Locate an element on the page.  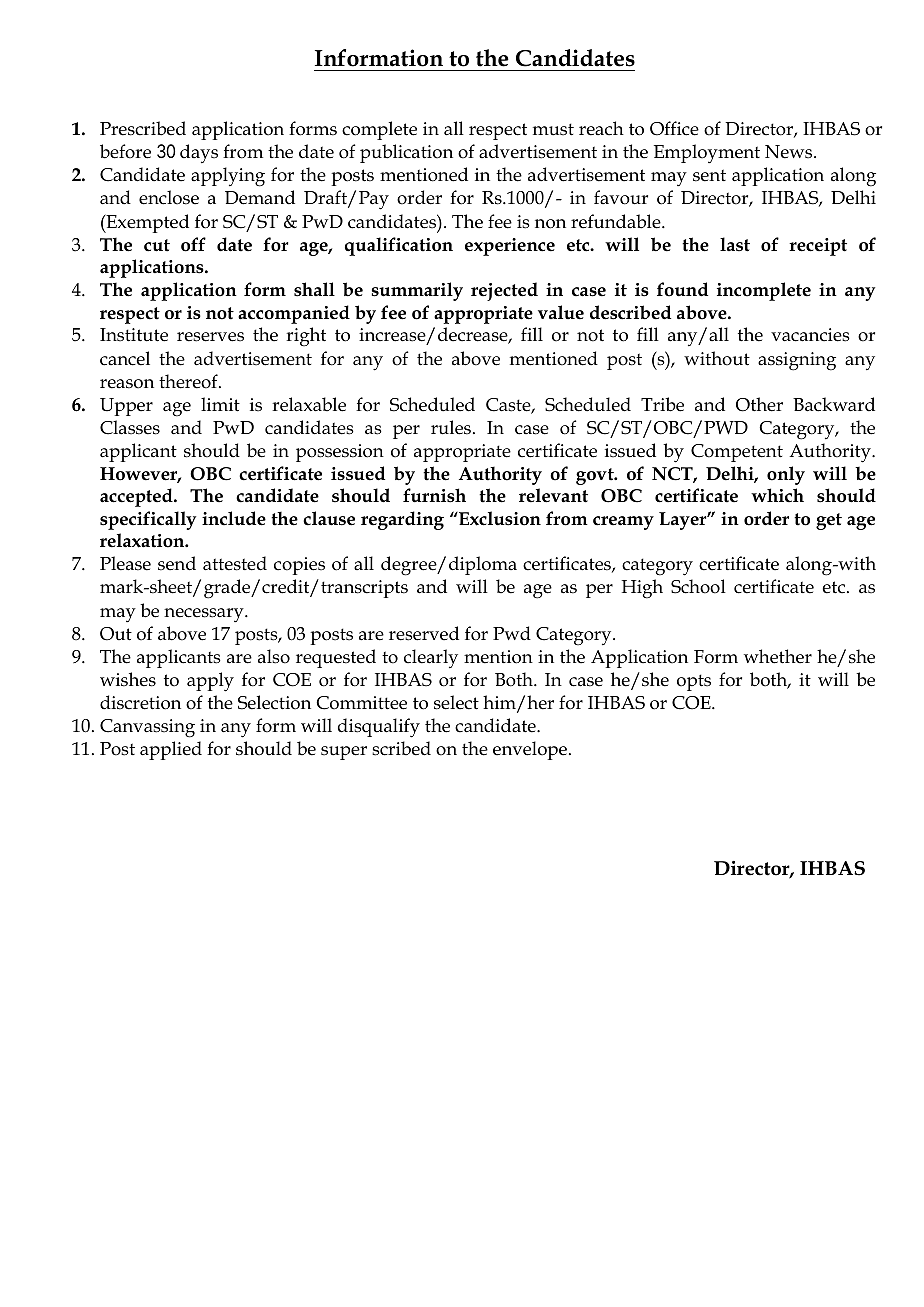
assigning is located at coordinates (797, 361).
